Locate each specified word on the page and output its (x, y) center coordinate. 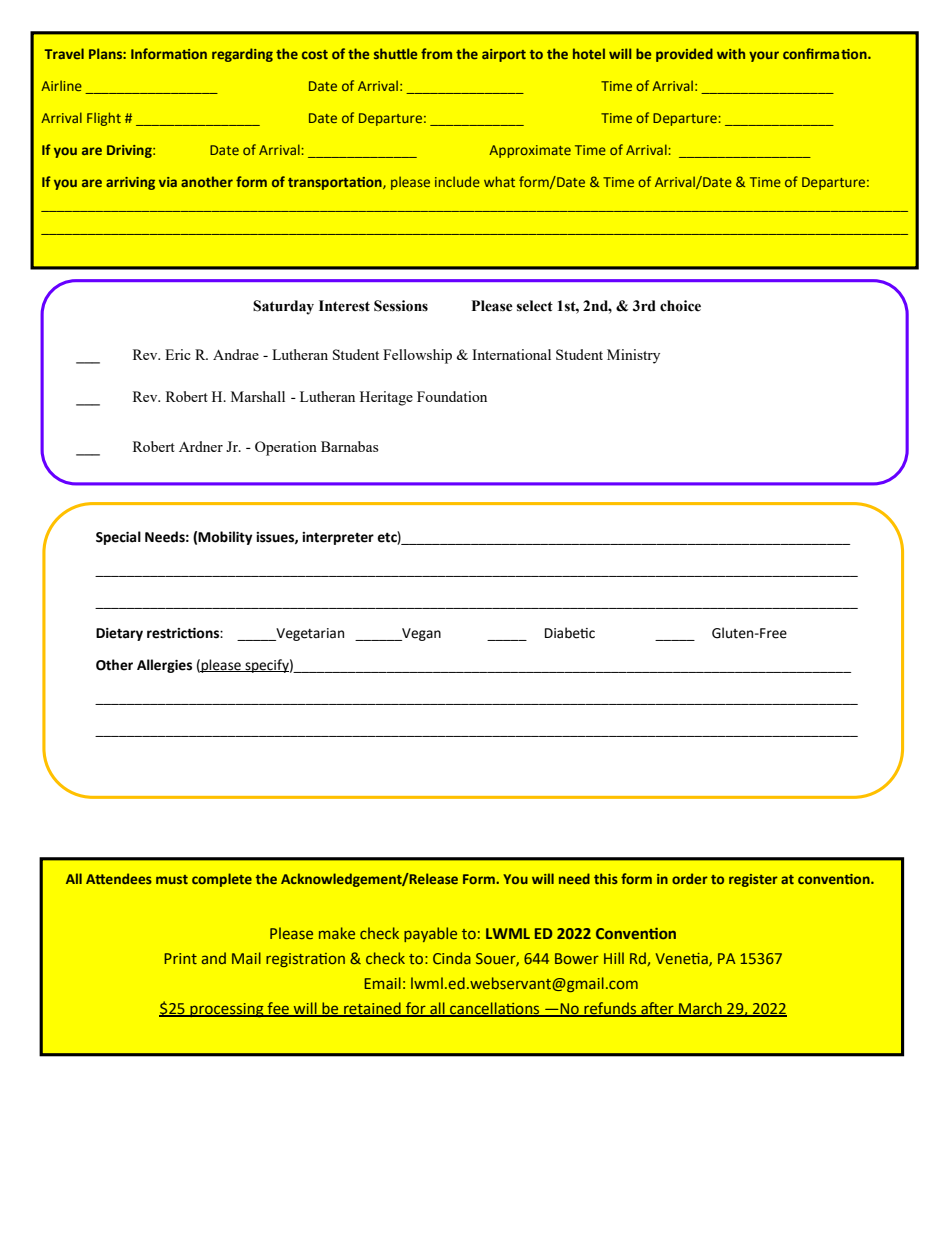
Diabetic (570, 633)
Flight (104, 119)
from (436, 53)
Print (180, 958)
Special (118, 538)
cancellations (495, 1009)
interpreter (338, 538)
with (731, 53)
